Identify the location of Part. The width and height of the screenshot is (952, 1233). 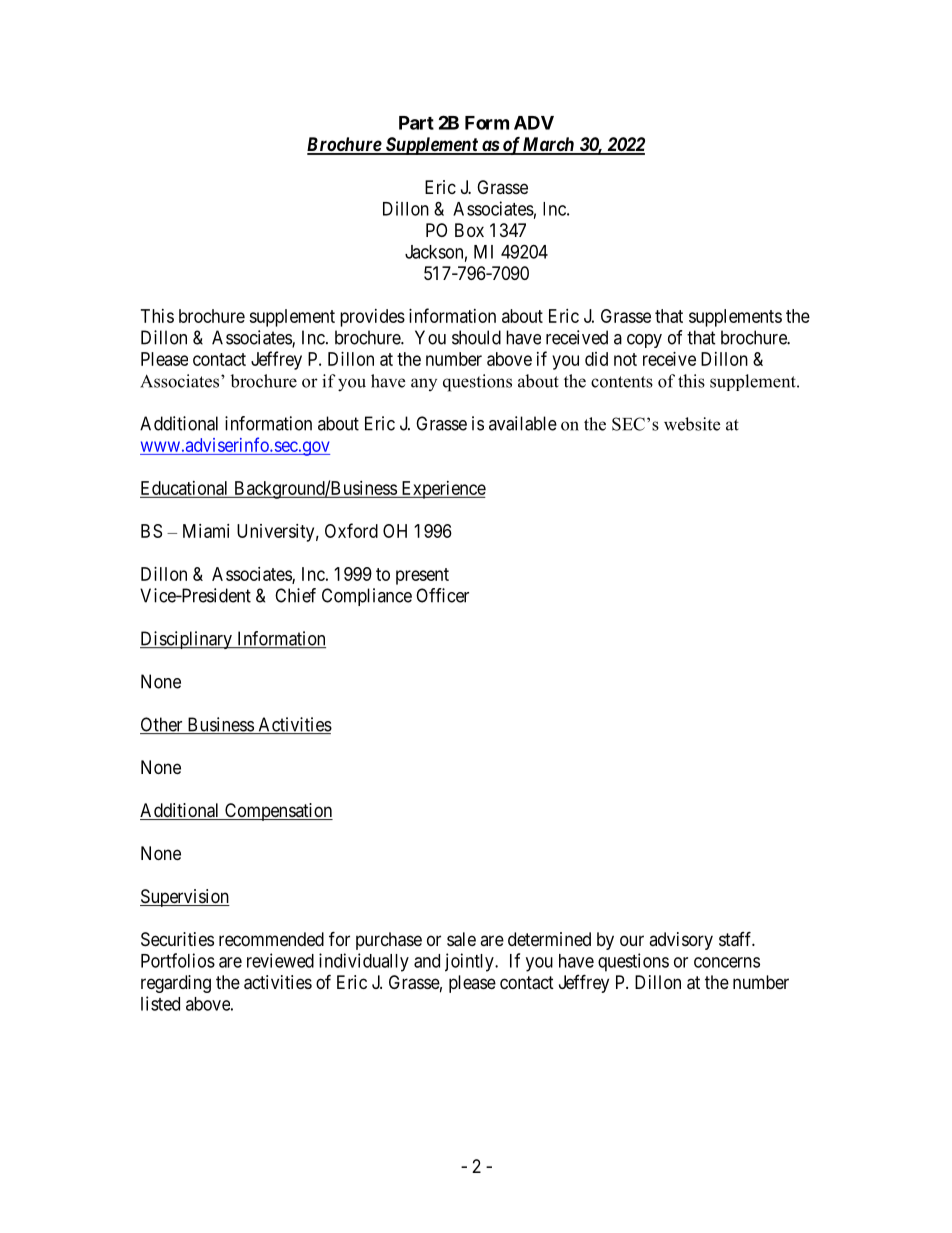
(416, 123).
